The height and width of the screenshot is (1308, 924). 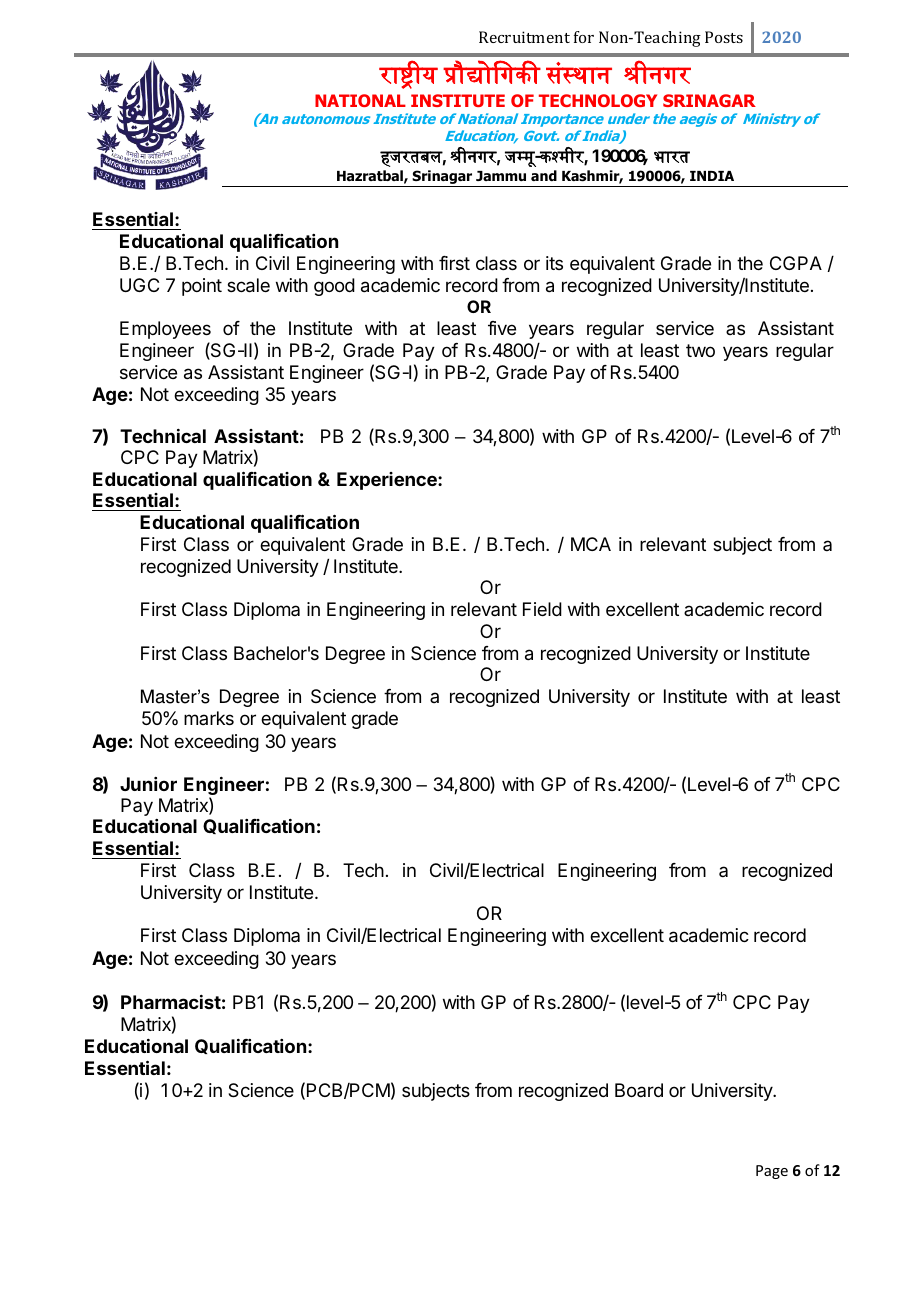 I want to click on MCA, so click(x=591, y=544).
